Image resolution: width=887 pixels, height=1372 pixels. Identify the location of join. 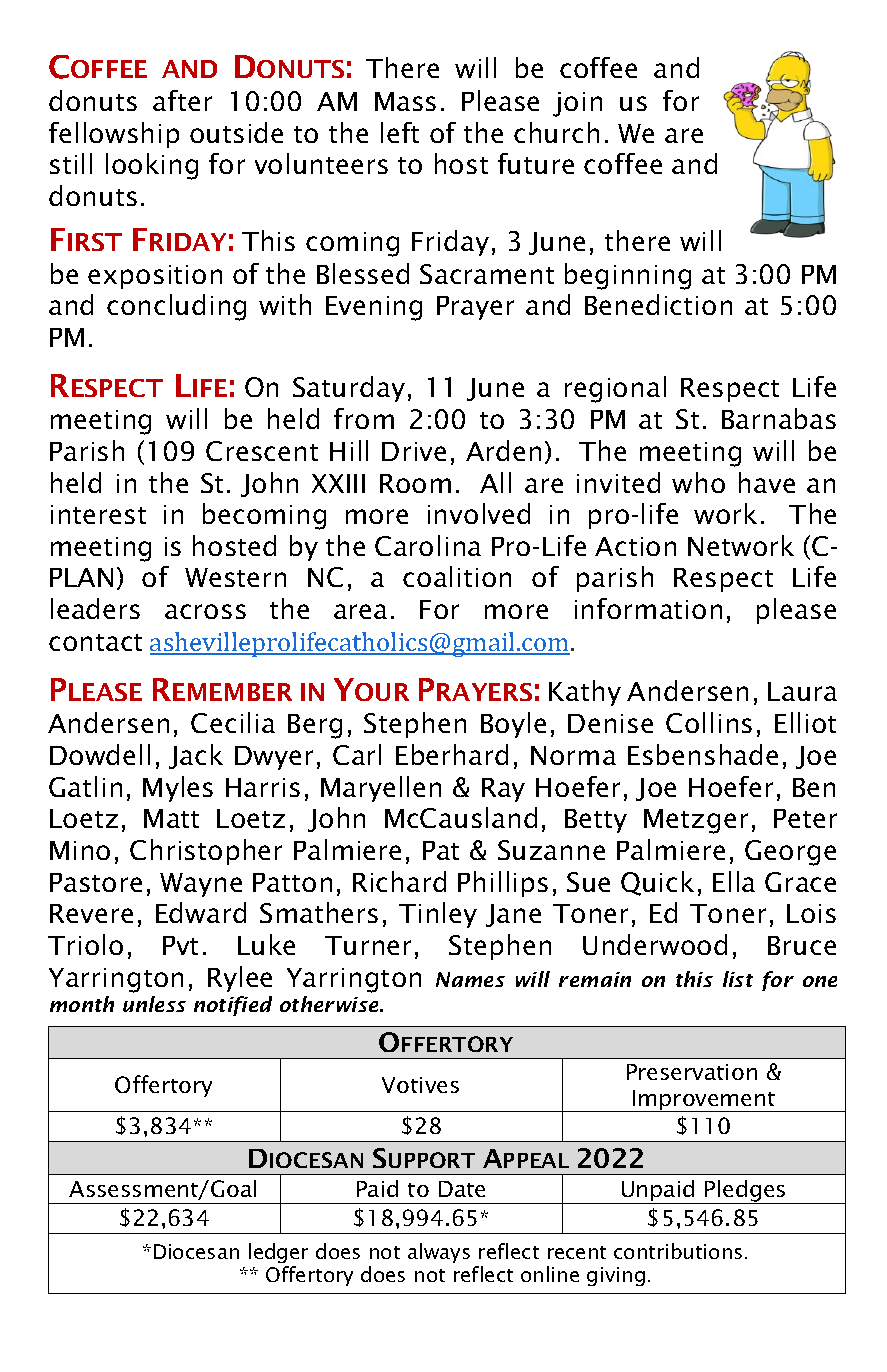
(577, 104).
